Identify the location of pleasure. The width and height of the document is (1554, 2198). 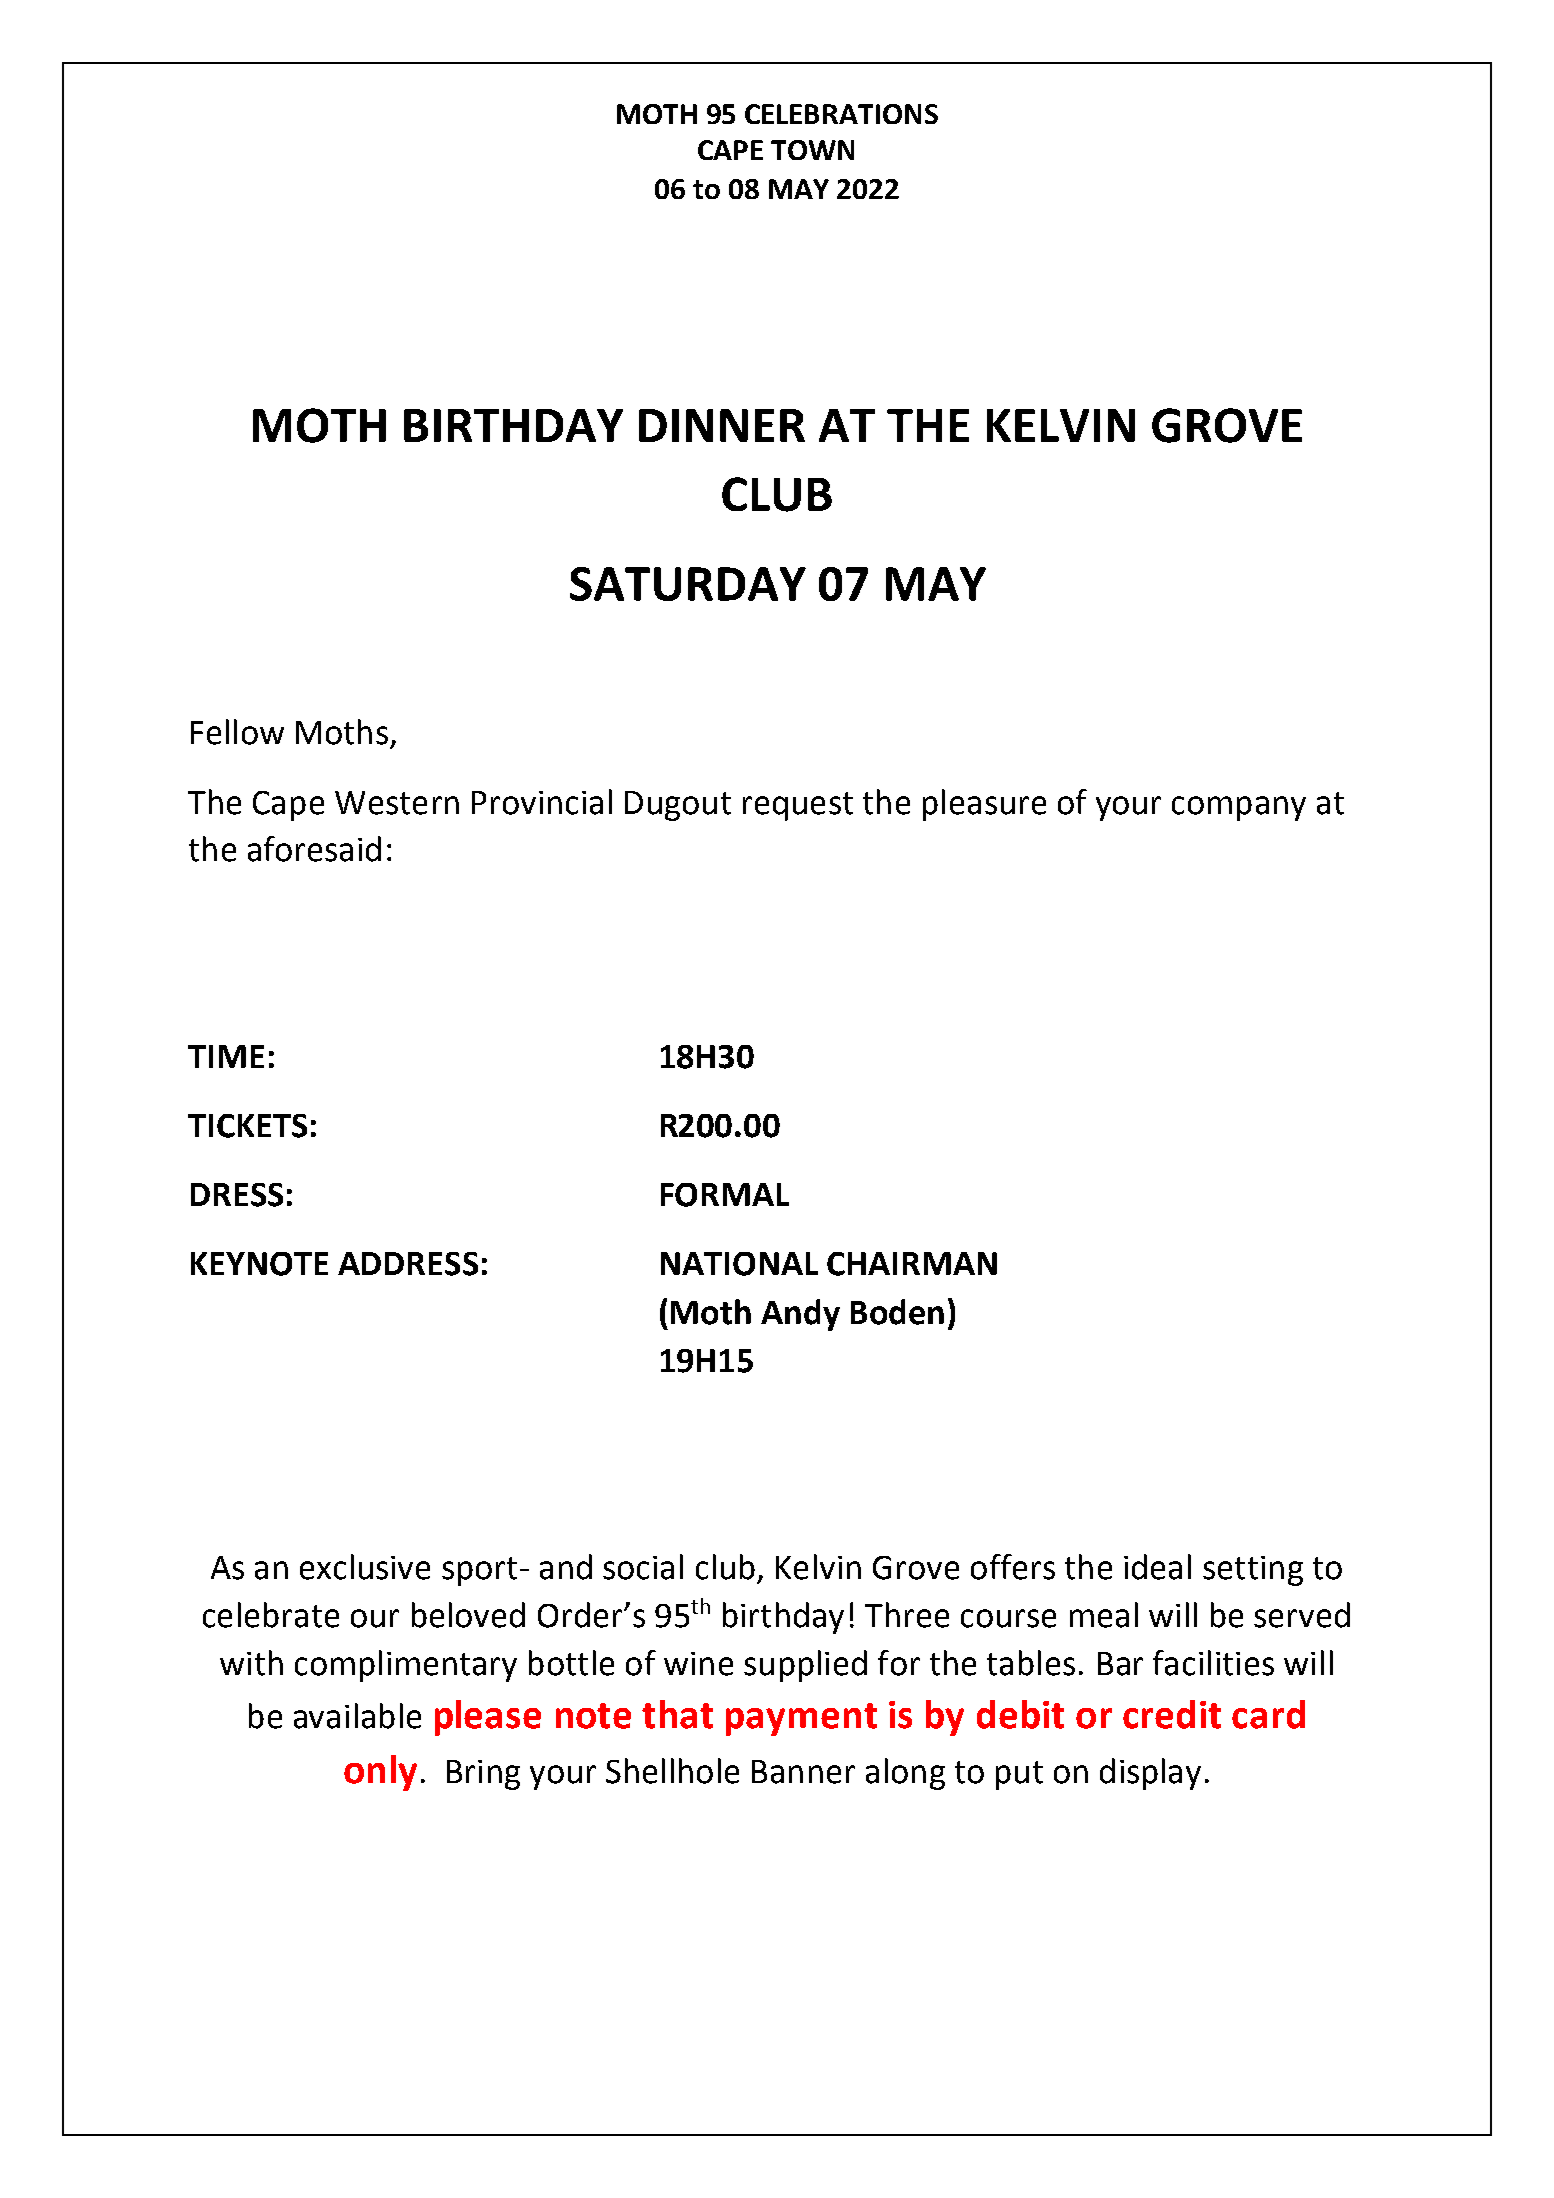
(984, 805).
